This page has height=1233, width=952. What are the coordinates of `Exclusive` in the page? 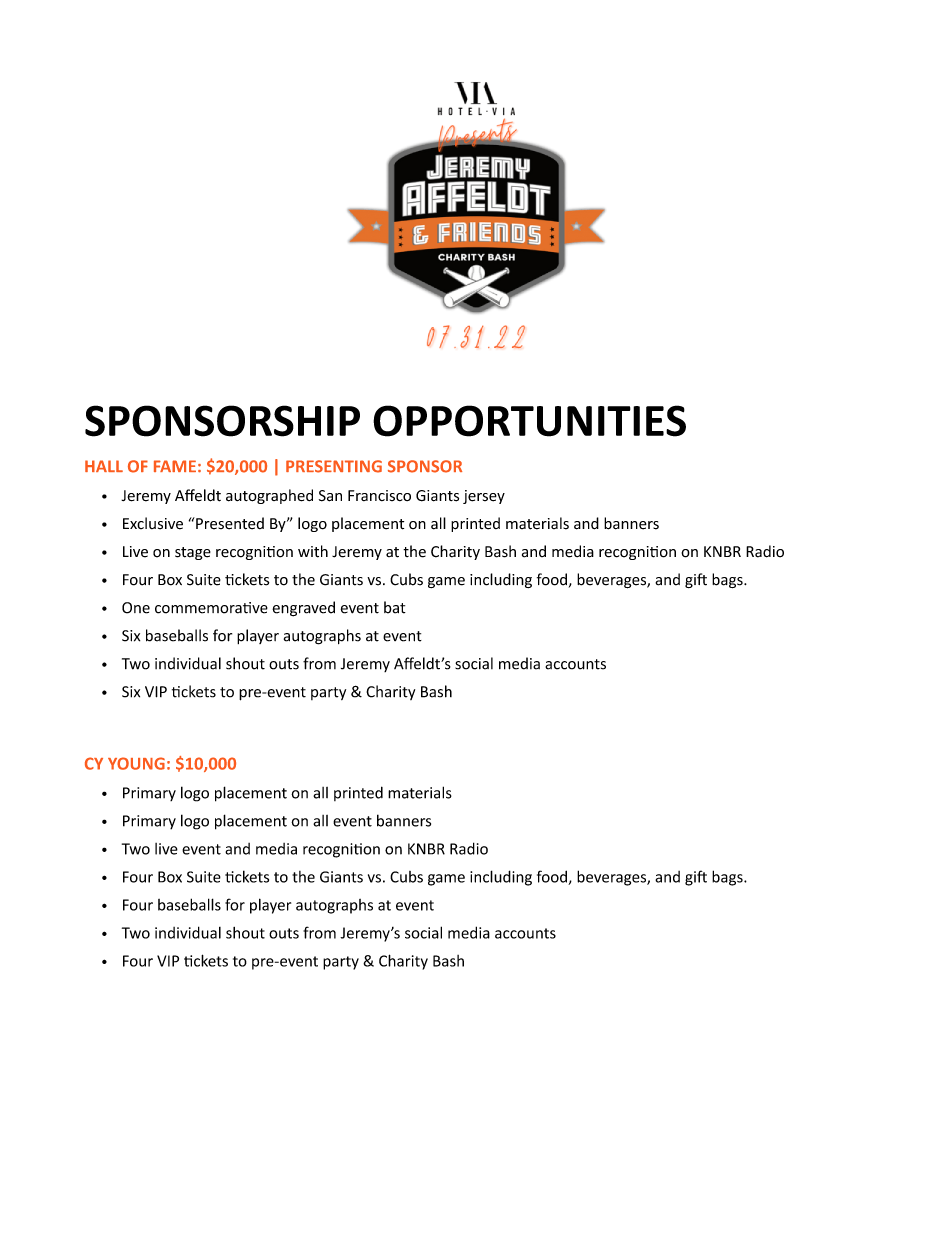 It's located at (153, 523).
